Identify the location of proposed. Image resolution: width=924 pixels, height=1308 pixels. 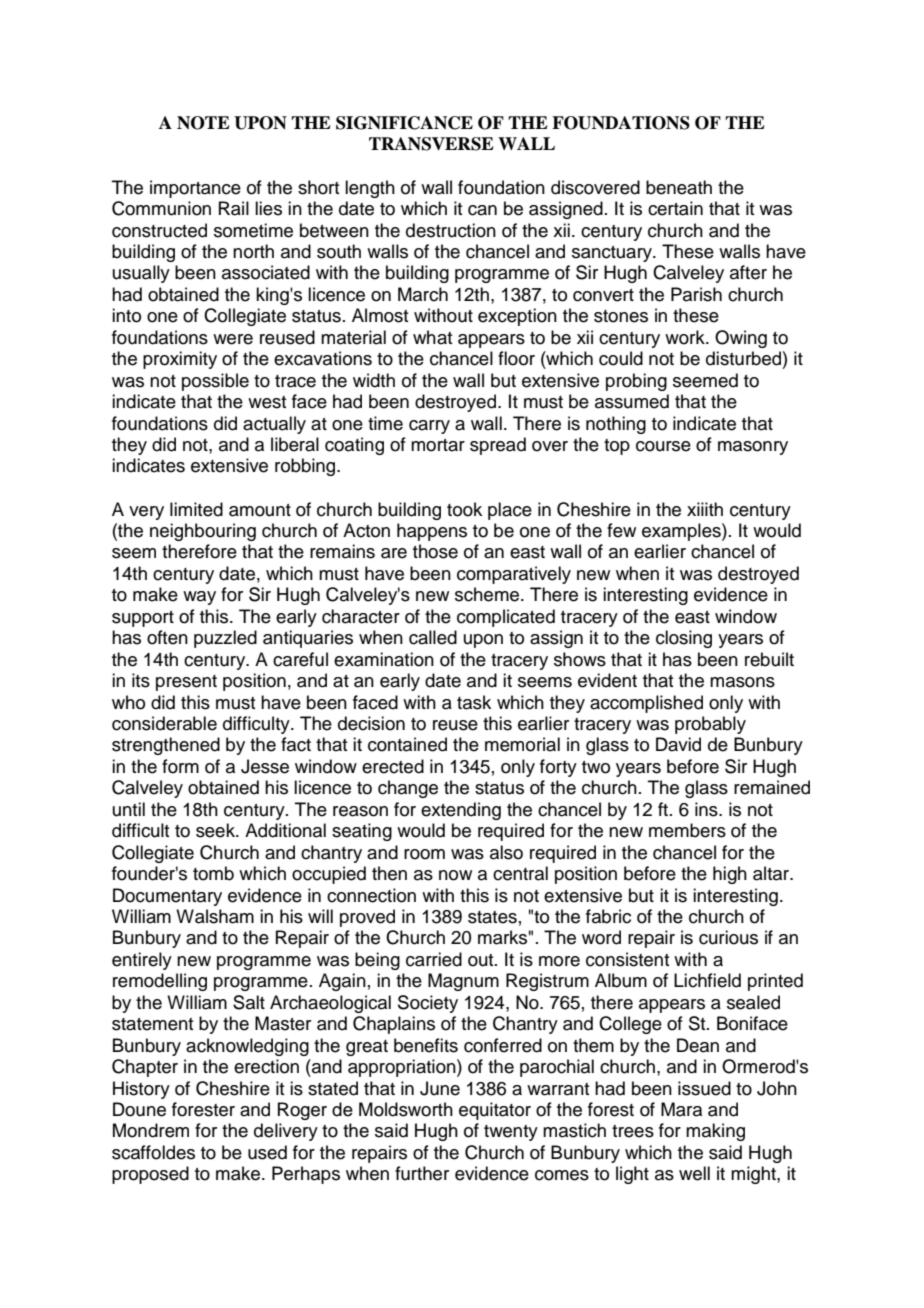
(150, 1175).
